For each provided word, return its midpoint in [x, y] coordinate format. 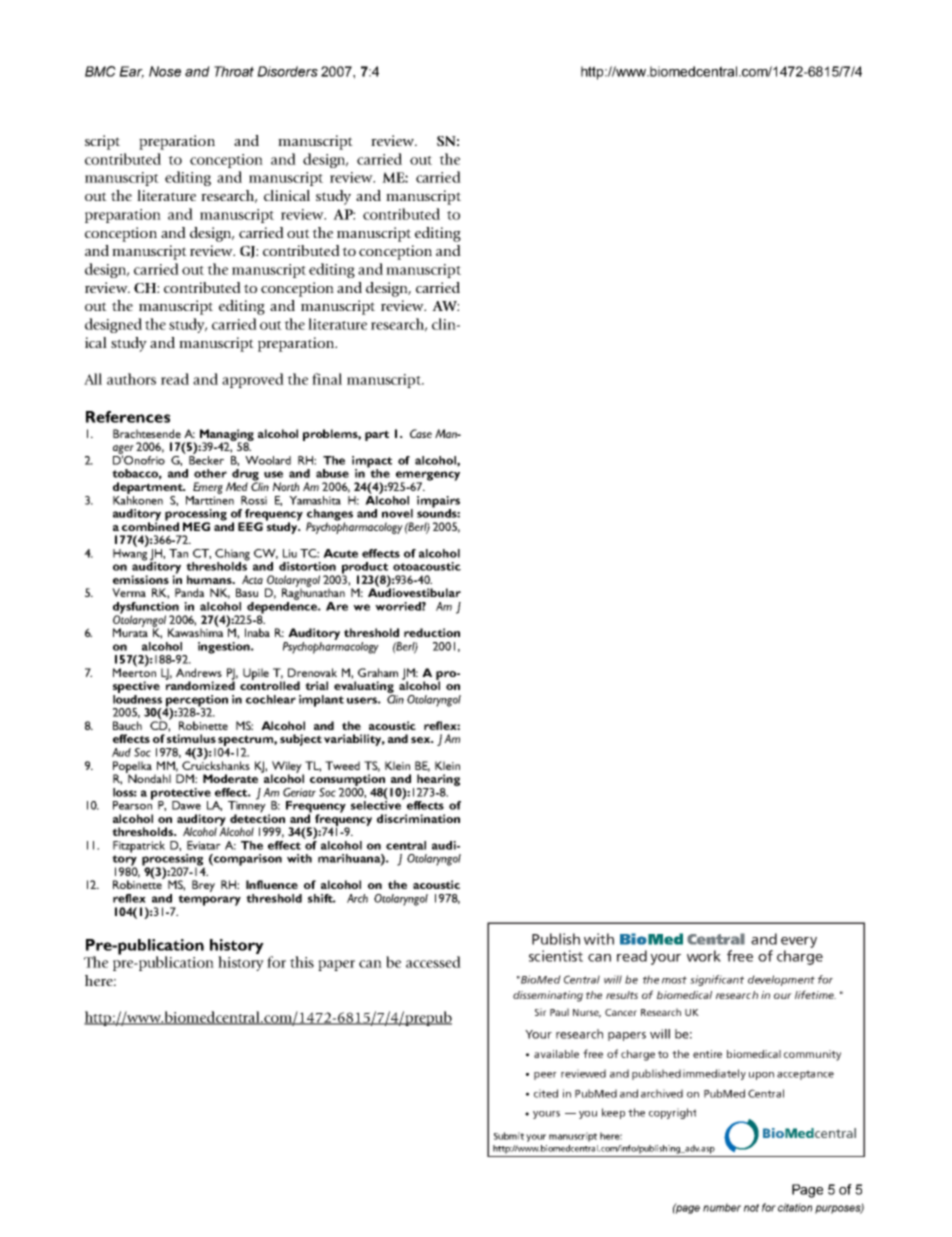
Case [421, 433]
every [799, 942]
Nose [165, 71]
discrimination [418, 818]
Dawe [186, 805]
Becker [206, 459]
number [722, 1207]
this [302, 962]
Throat [234, 71]
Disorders [287, 71]
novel [397, 513]
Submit [509, 1136]
